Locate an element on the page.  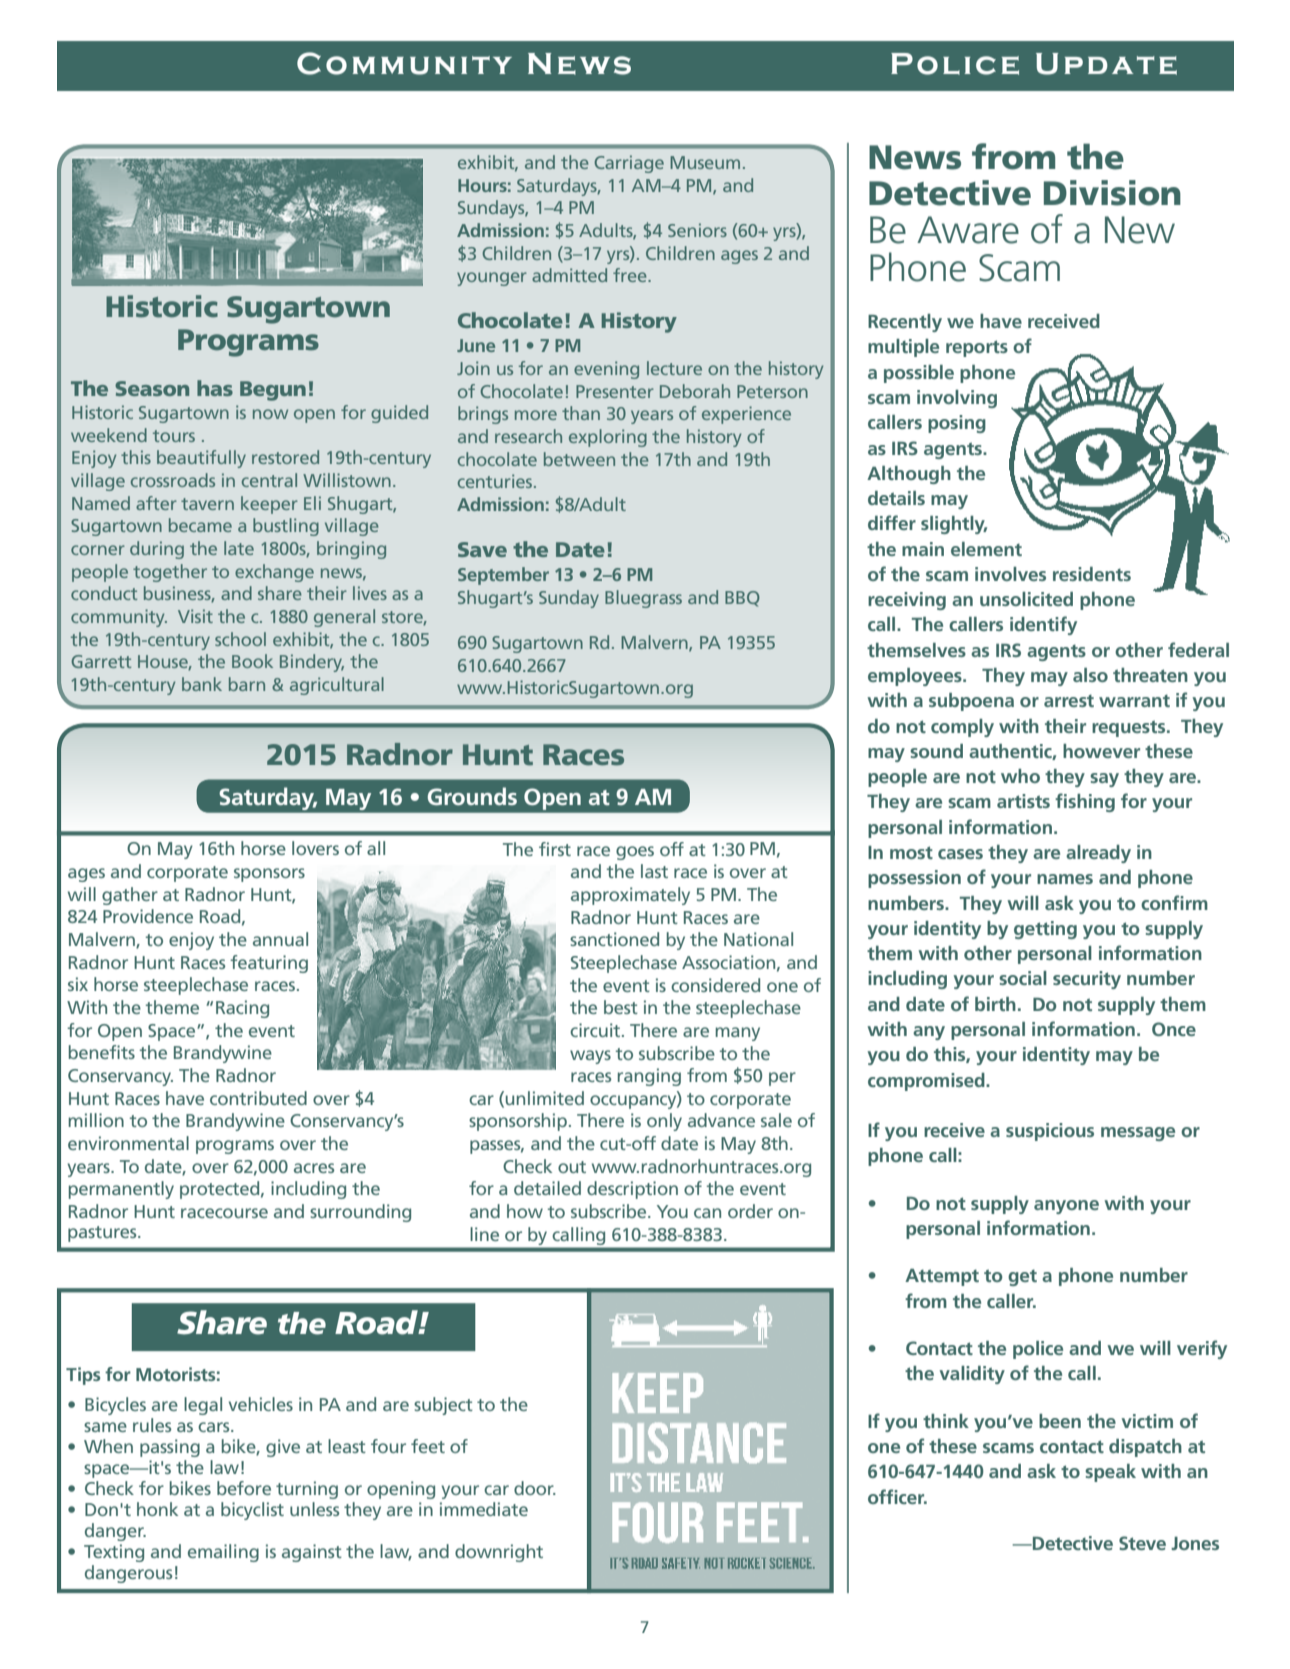
bicyclist is located at coordinates (252, 1511).
